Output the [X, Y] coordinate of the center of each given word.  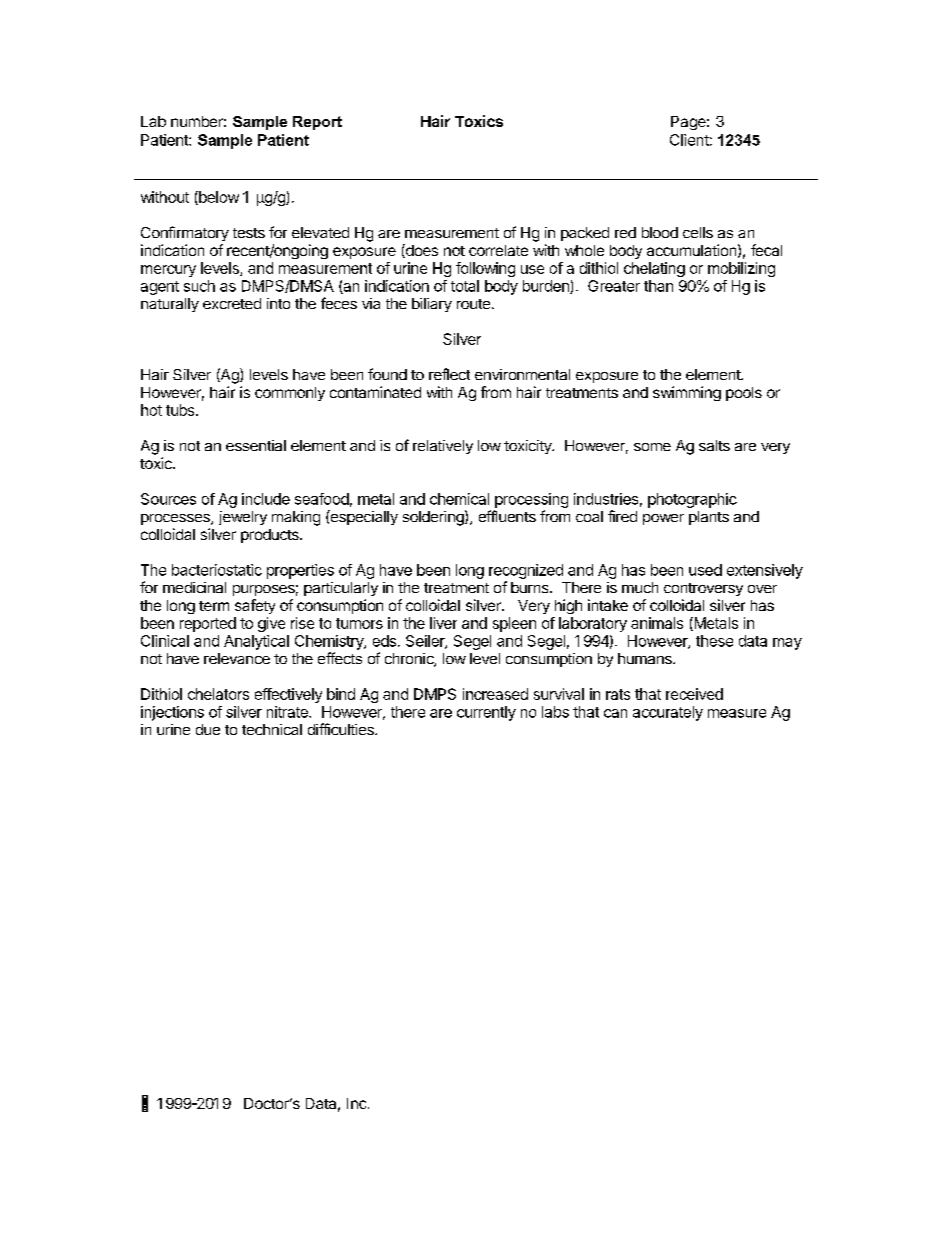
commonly [290, 394]
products [271, 536]
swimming [687, 393]
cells [698, 232]
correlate [498, 250]
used [705, 570]
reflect [449, 374]
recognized [526, 571]
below [218, 198]
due [208, 729]
